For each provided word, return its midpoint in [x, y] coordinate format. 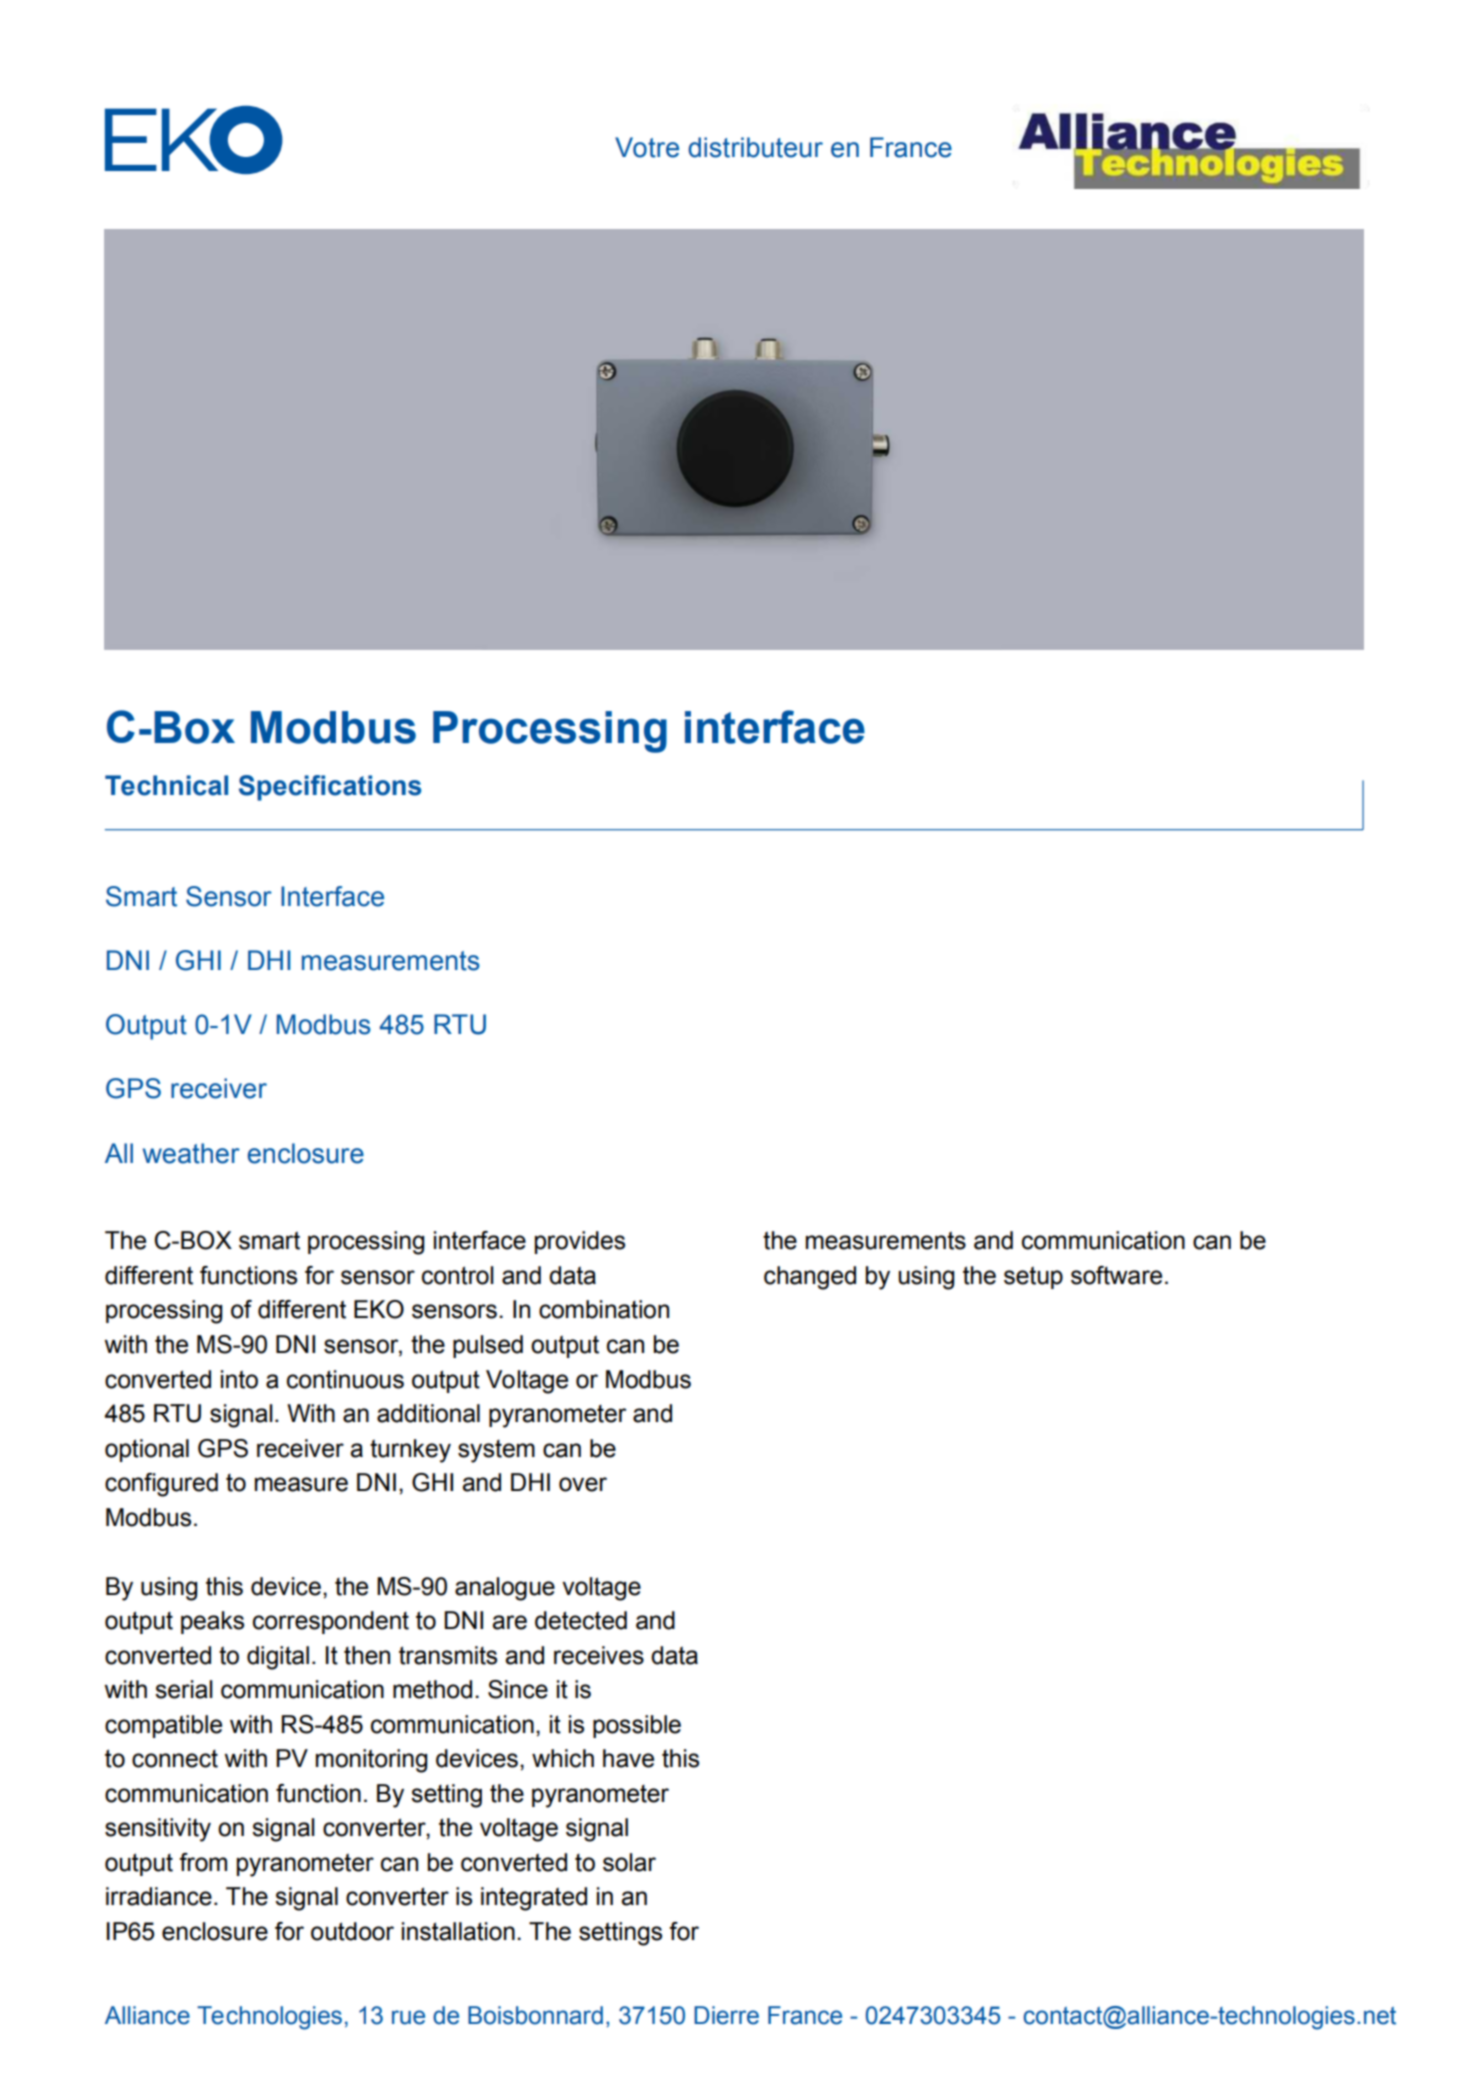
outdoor [352, 1931]
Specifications [330, 788]
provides [580, 1242]
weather [191, 1153]
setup [1033, 1277]
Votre [647, 147]
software [1116, 1275]
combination [604, 1309]
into [239, 1379]
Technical [166, 785]
